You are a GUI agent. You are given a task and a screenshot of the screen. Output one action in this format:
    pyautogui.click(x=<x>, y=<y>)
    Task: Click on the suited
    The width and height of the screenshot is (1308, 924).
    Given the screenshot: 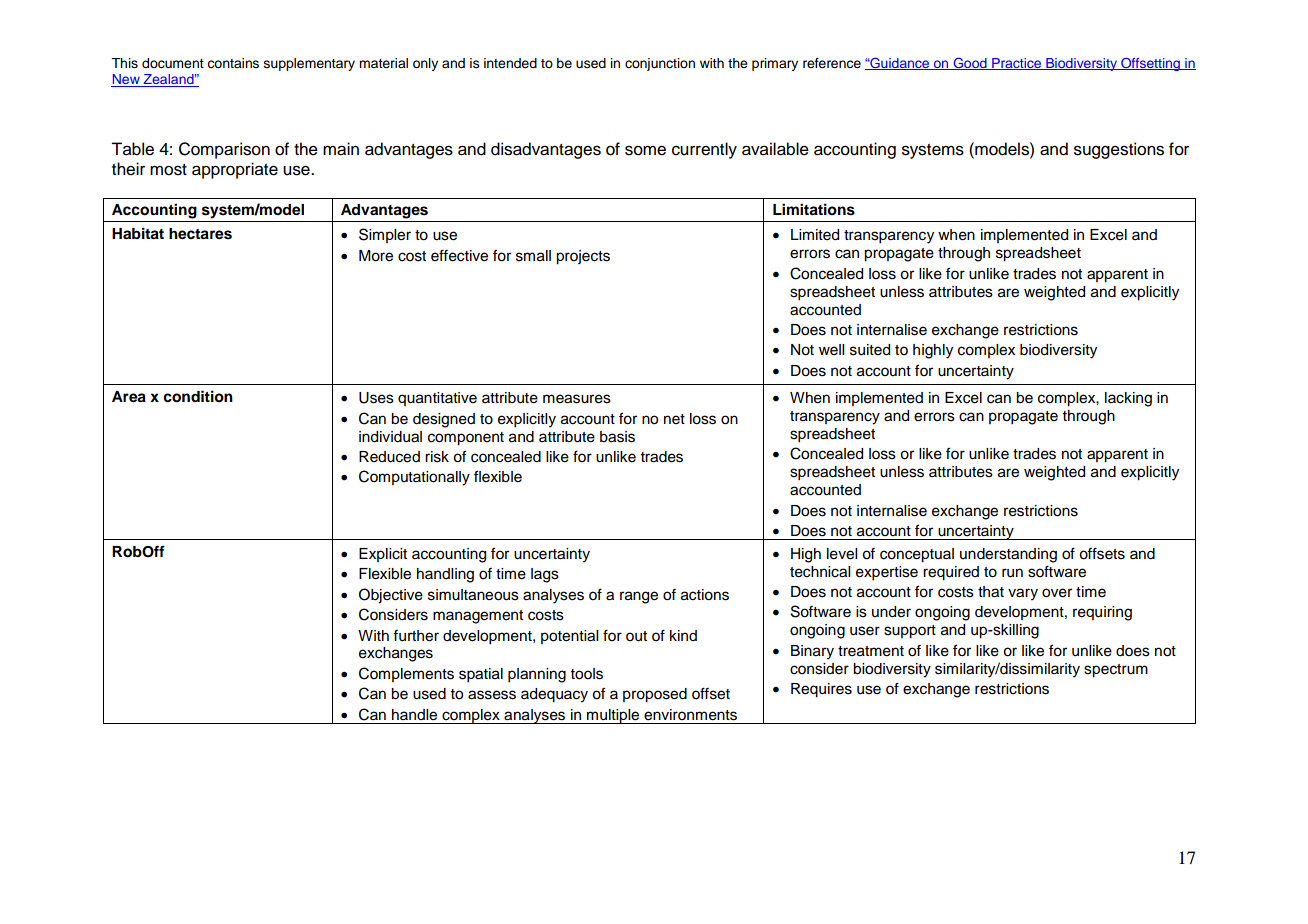 What is the action you would take?
    pyautogui.click(x=870, y=350)
